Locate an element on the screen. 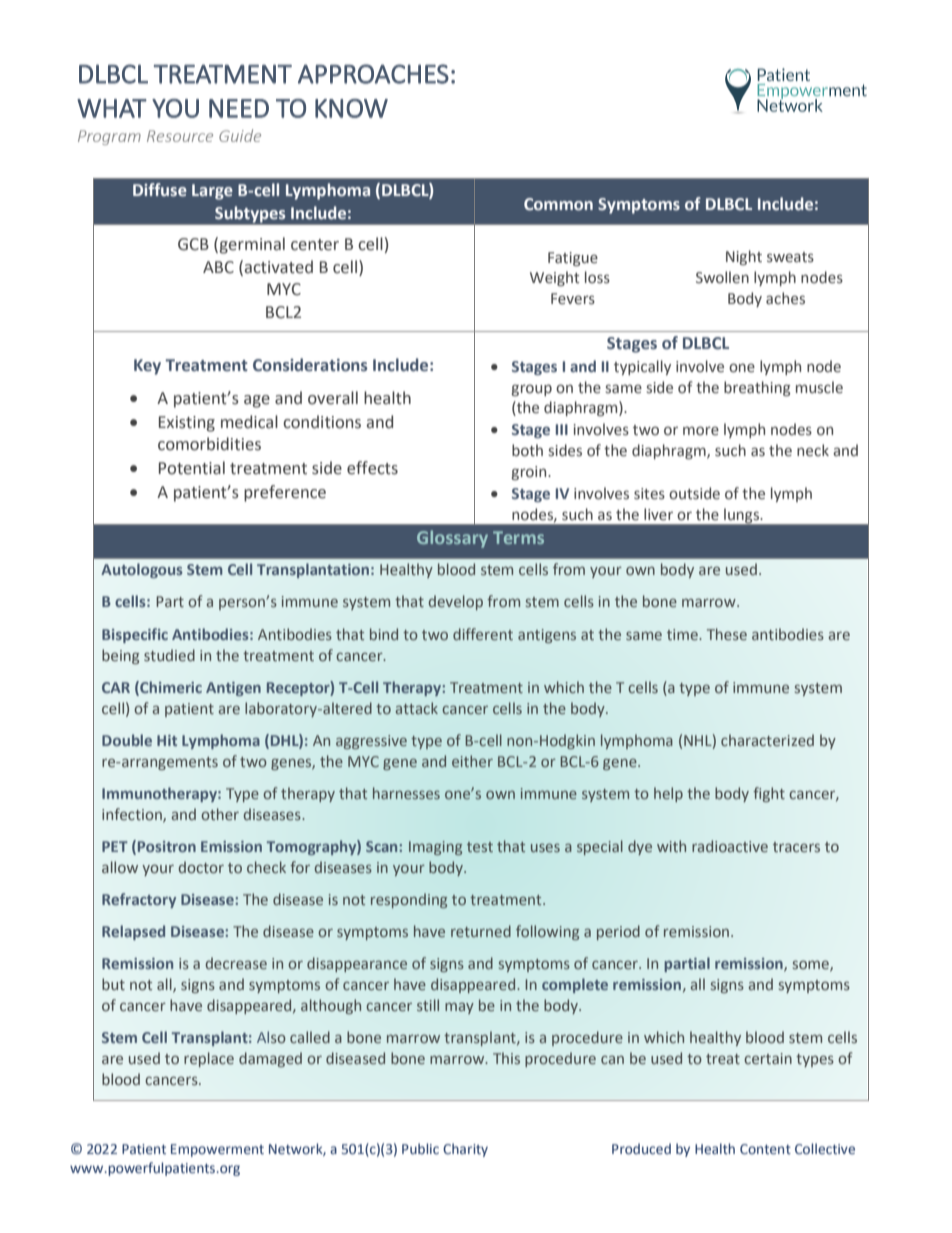 The width and height of the screenshot is (952, 1233). Resource is located at coordinates (180, 136).
